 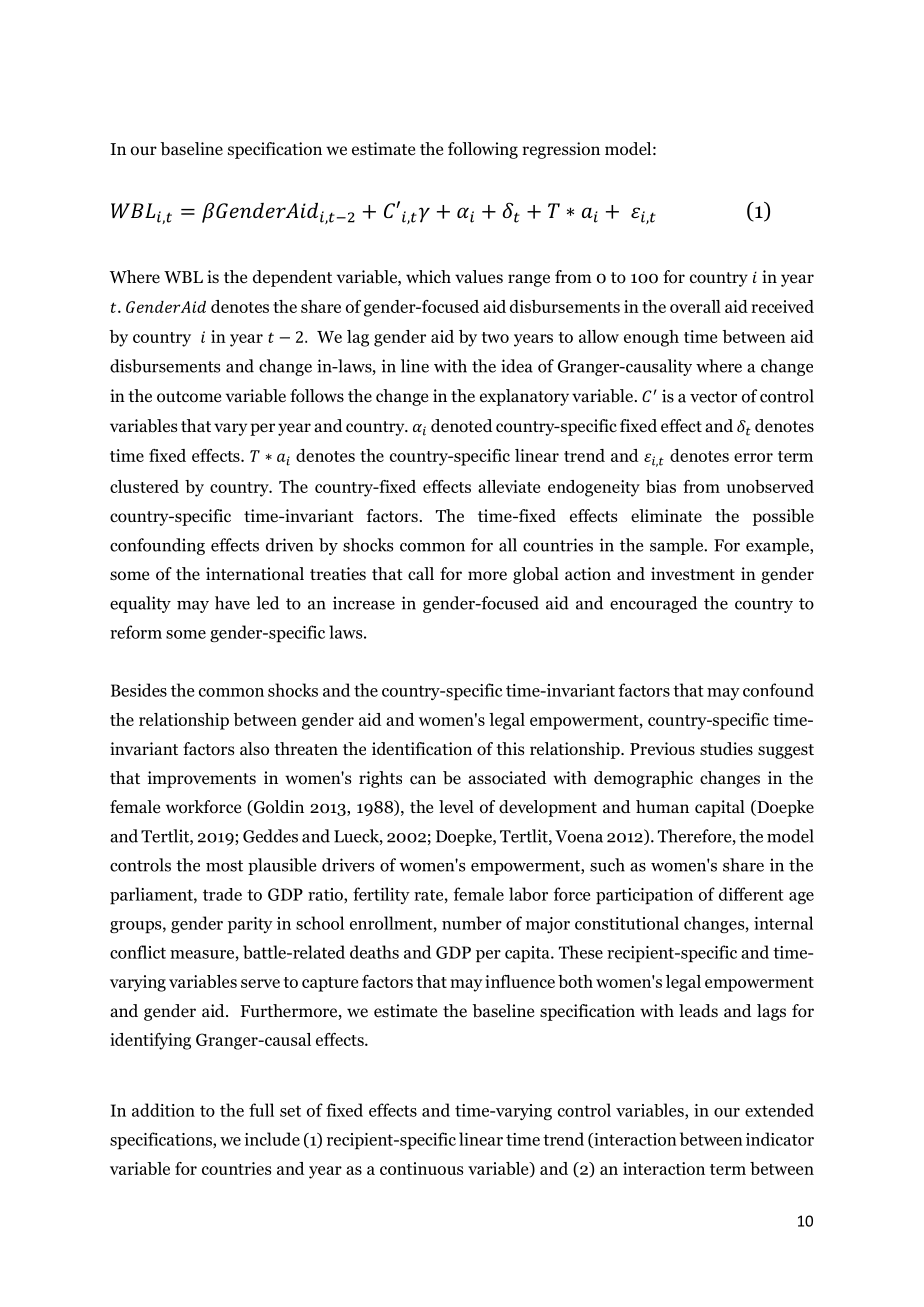 I want to click on alleviate, so click(x=509, y=486).
